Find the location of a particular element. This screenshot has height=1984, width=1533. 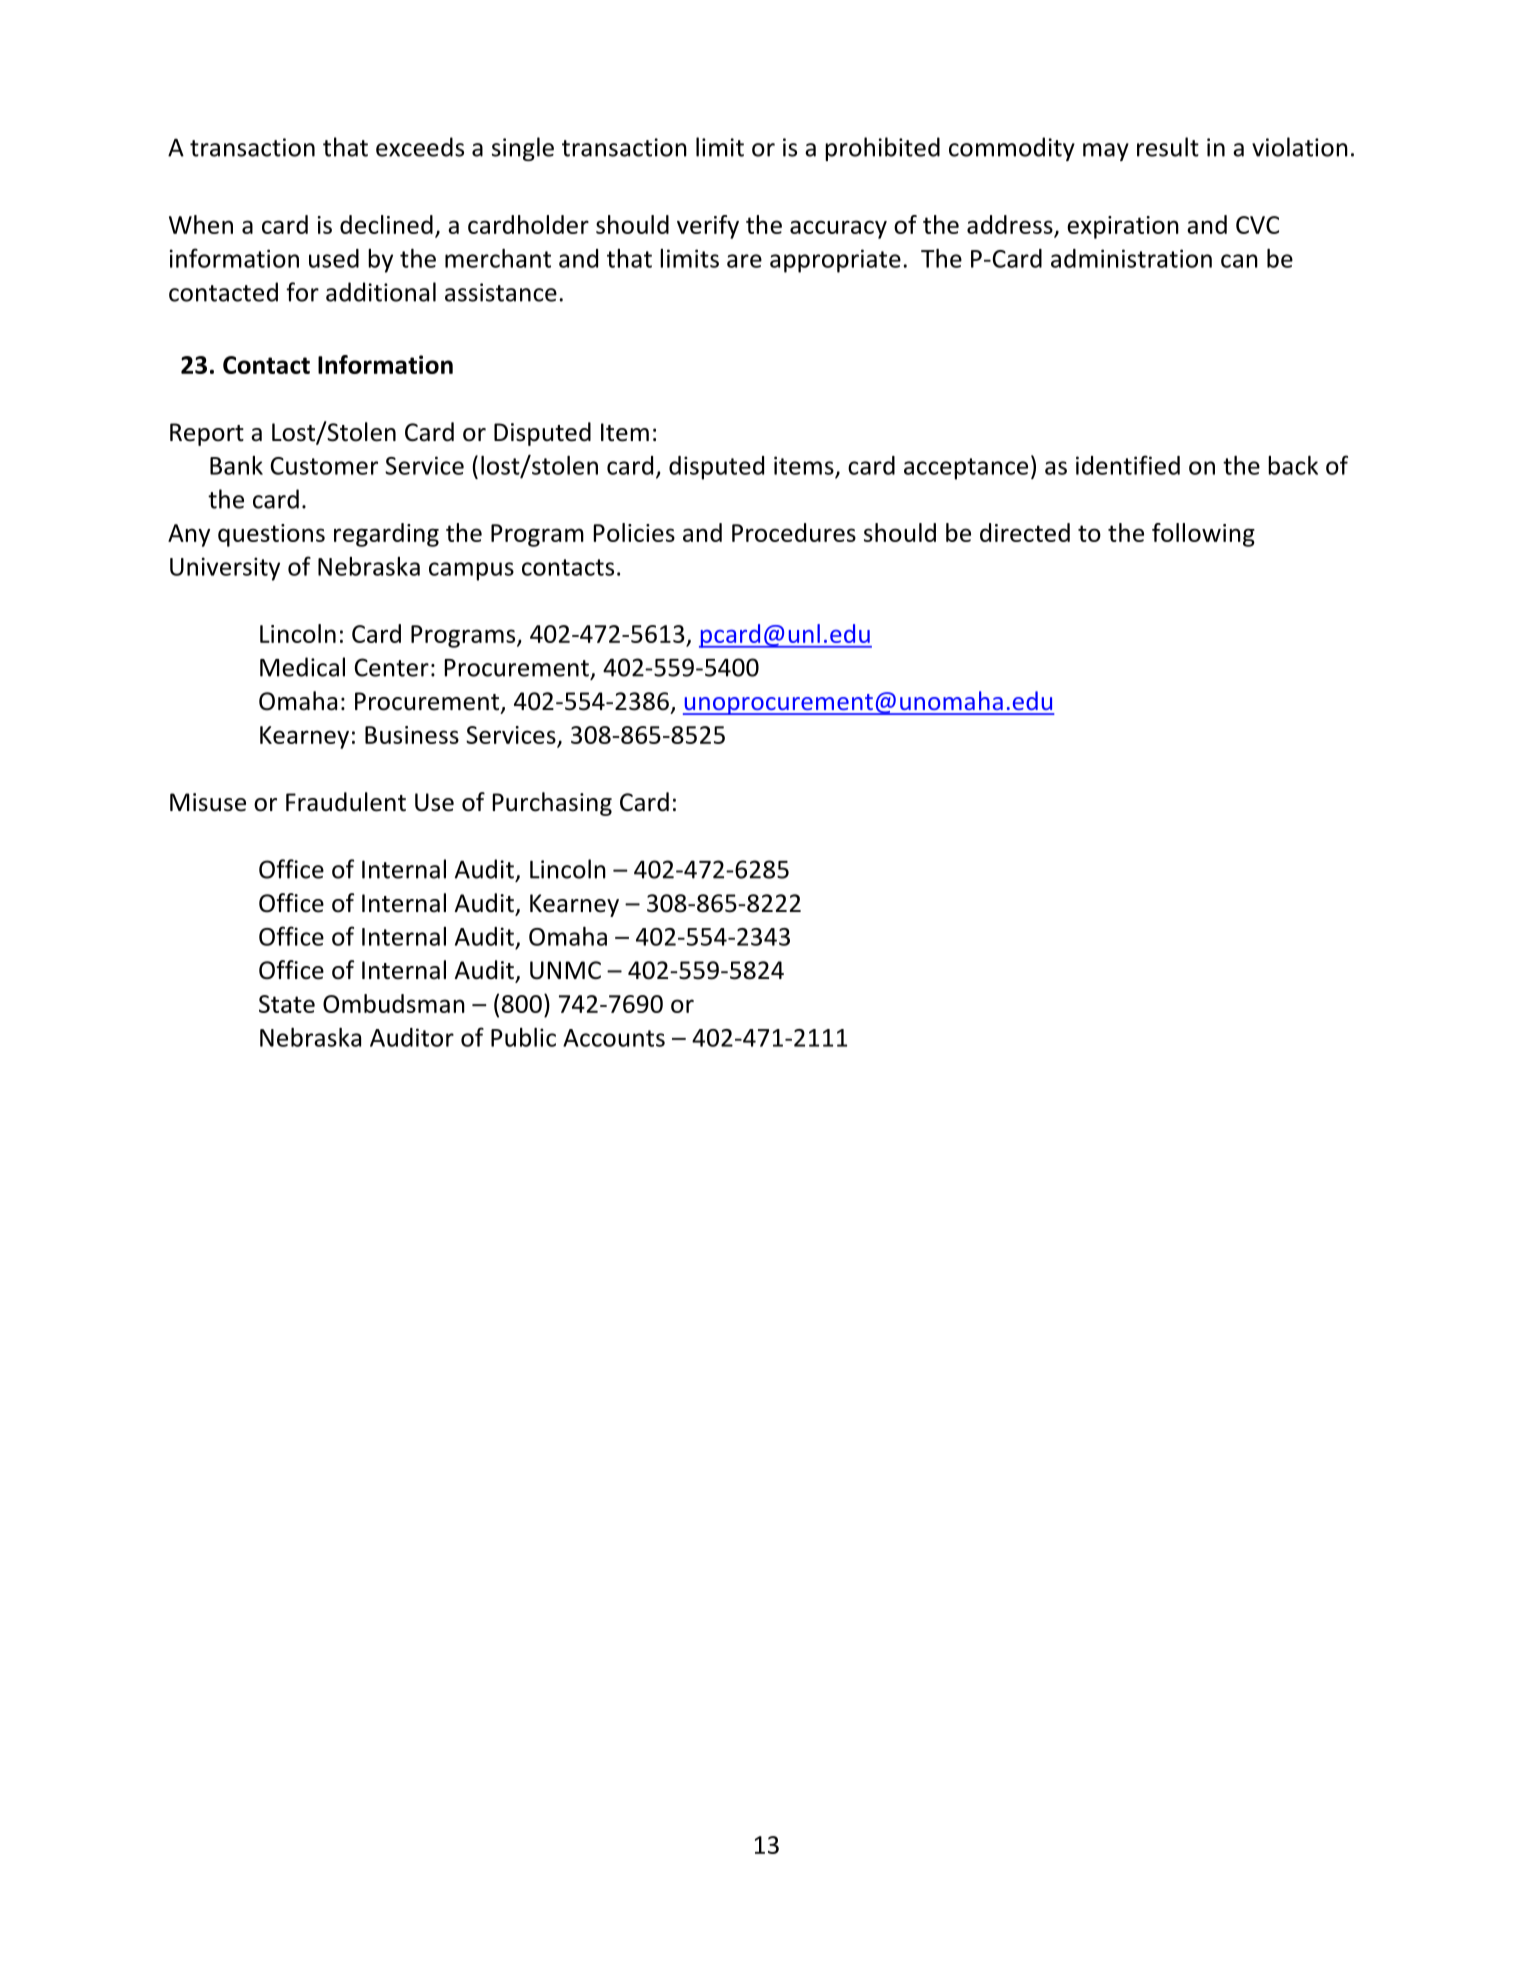

Business is located at coordinates (412, 735).
